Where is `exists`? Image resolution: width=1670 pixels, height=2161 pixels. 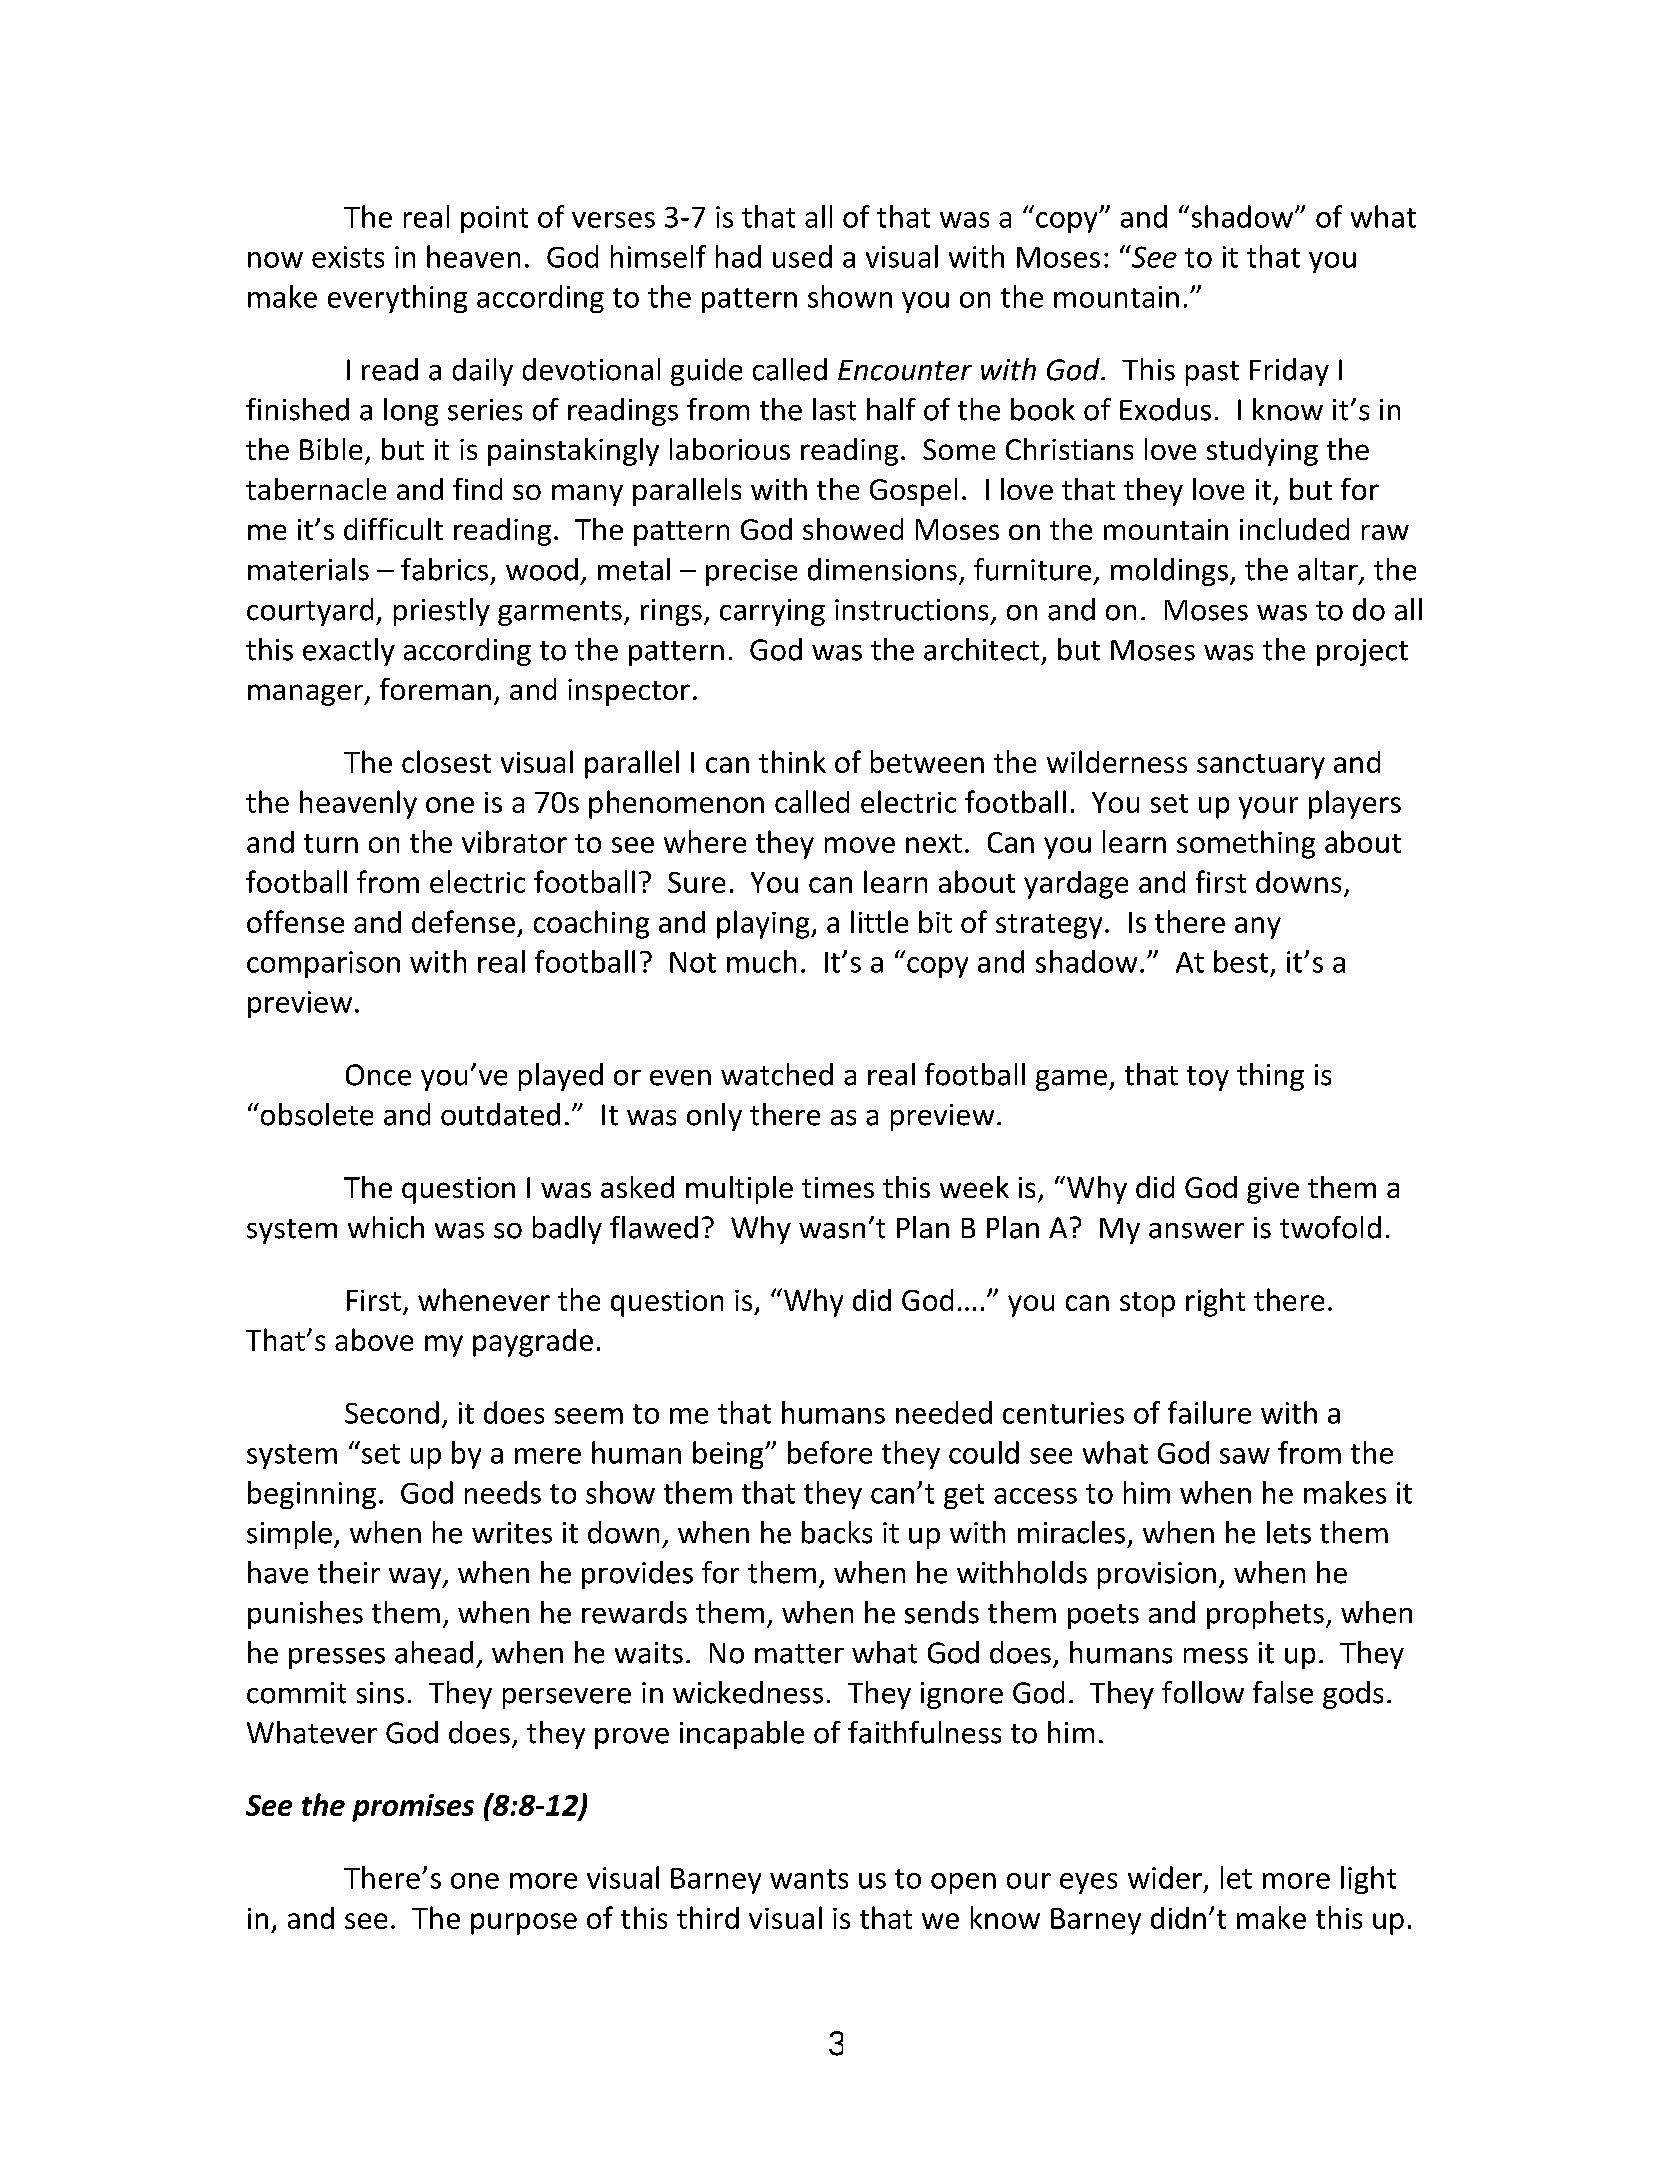 exists is located at coordinates (348, 257).
